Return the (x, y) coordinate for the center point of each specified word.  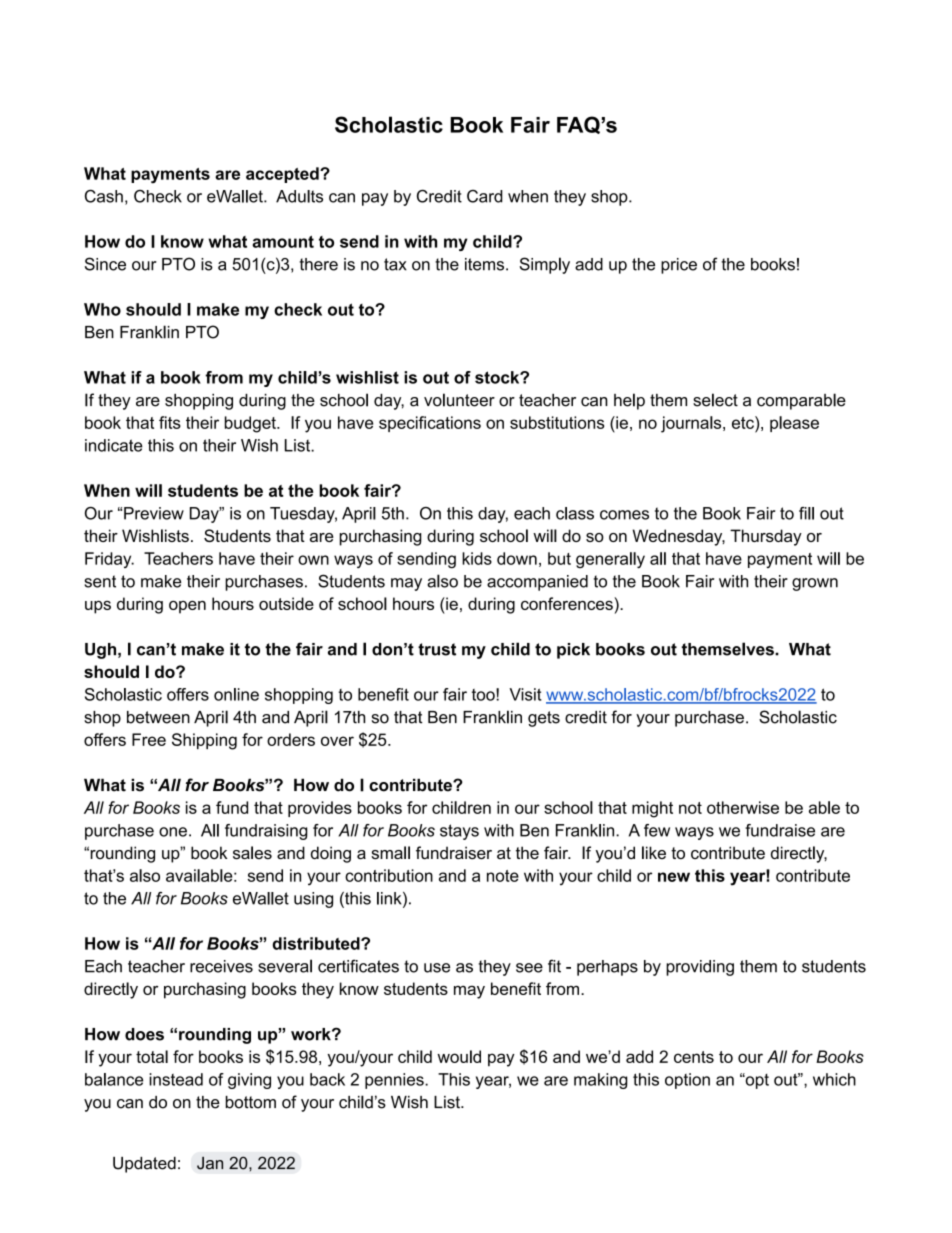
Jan (210, 1163)
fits (170, 422)
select (715, 400)
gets (544, 719)
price (679, 266)
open (187, 607)
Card (485, 196)
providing (700, 968)
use (437, 968)
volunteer (459, 400)
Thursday (766, 537)
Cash (104, 196)
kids (477, 558)
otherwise (743, 807)
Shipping (204, 741)
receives (221, 966)
